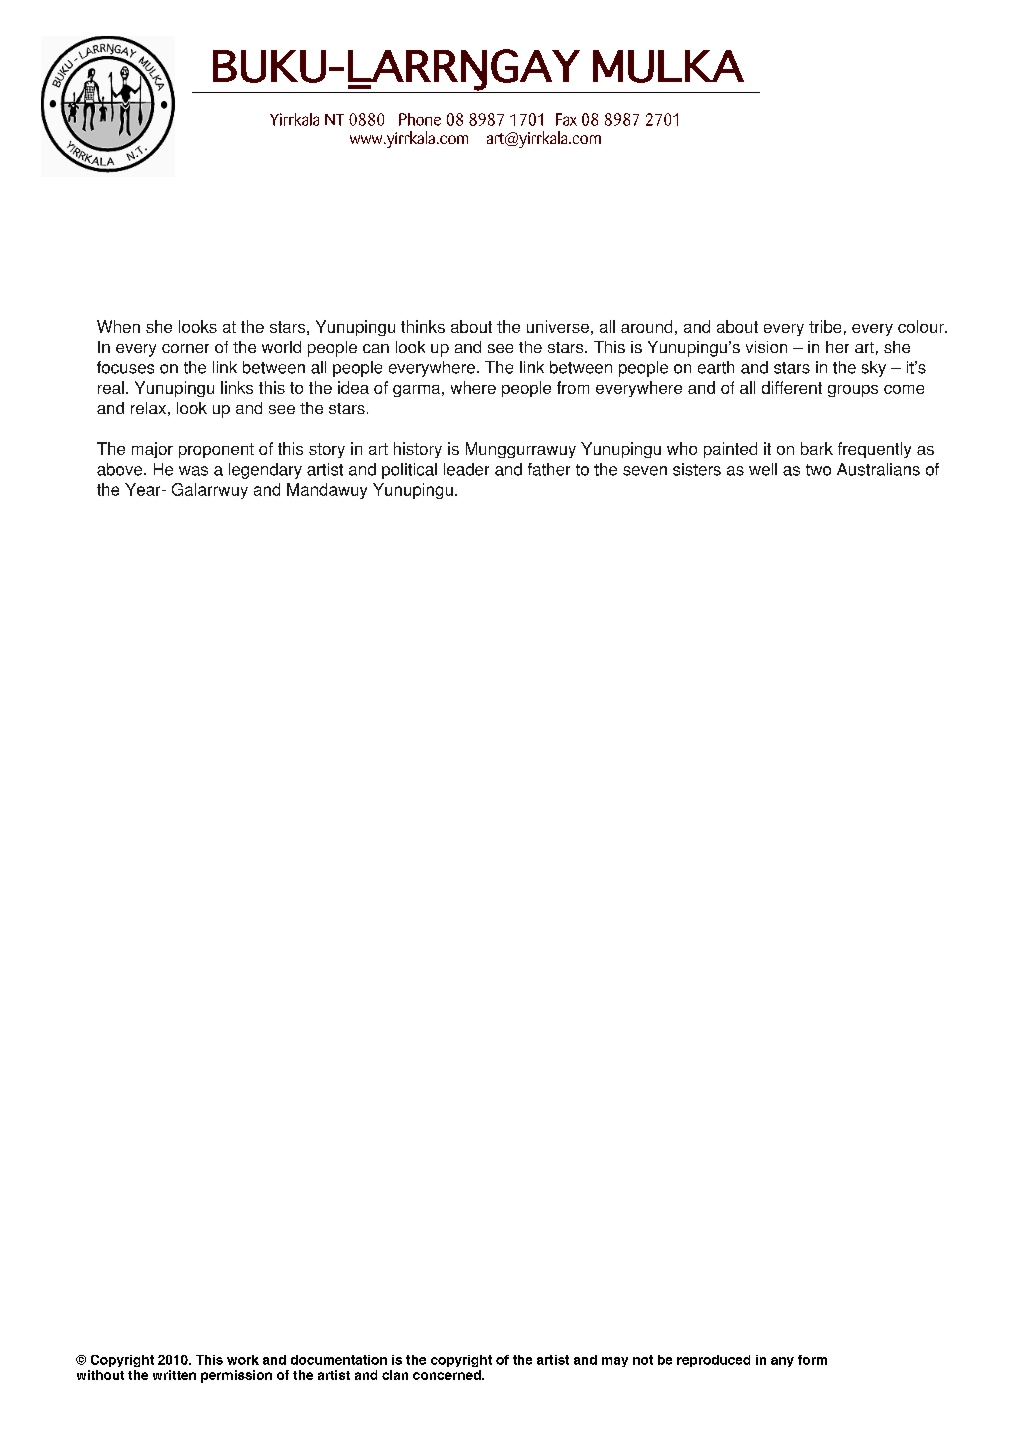 The image size is (1009, 1429). I want to click on tribe, so click(825, 326).
